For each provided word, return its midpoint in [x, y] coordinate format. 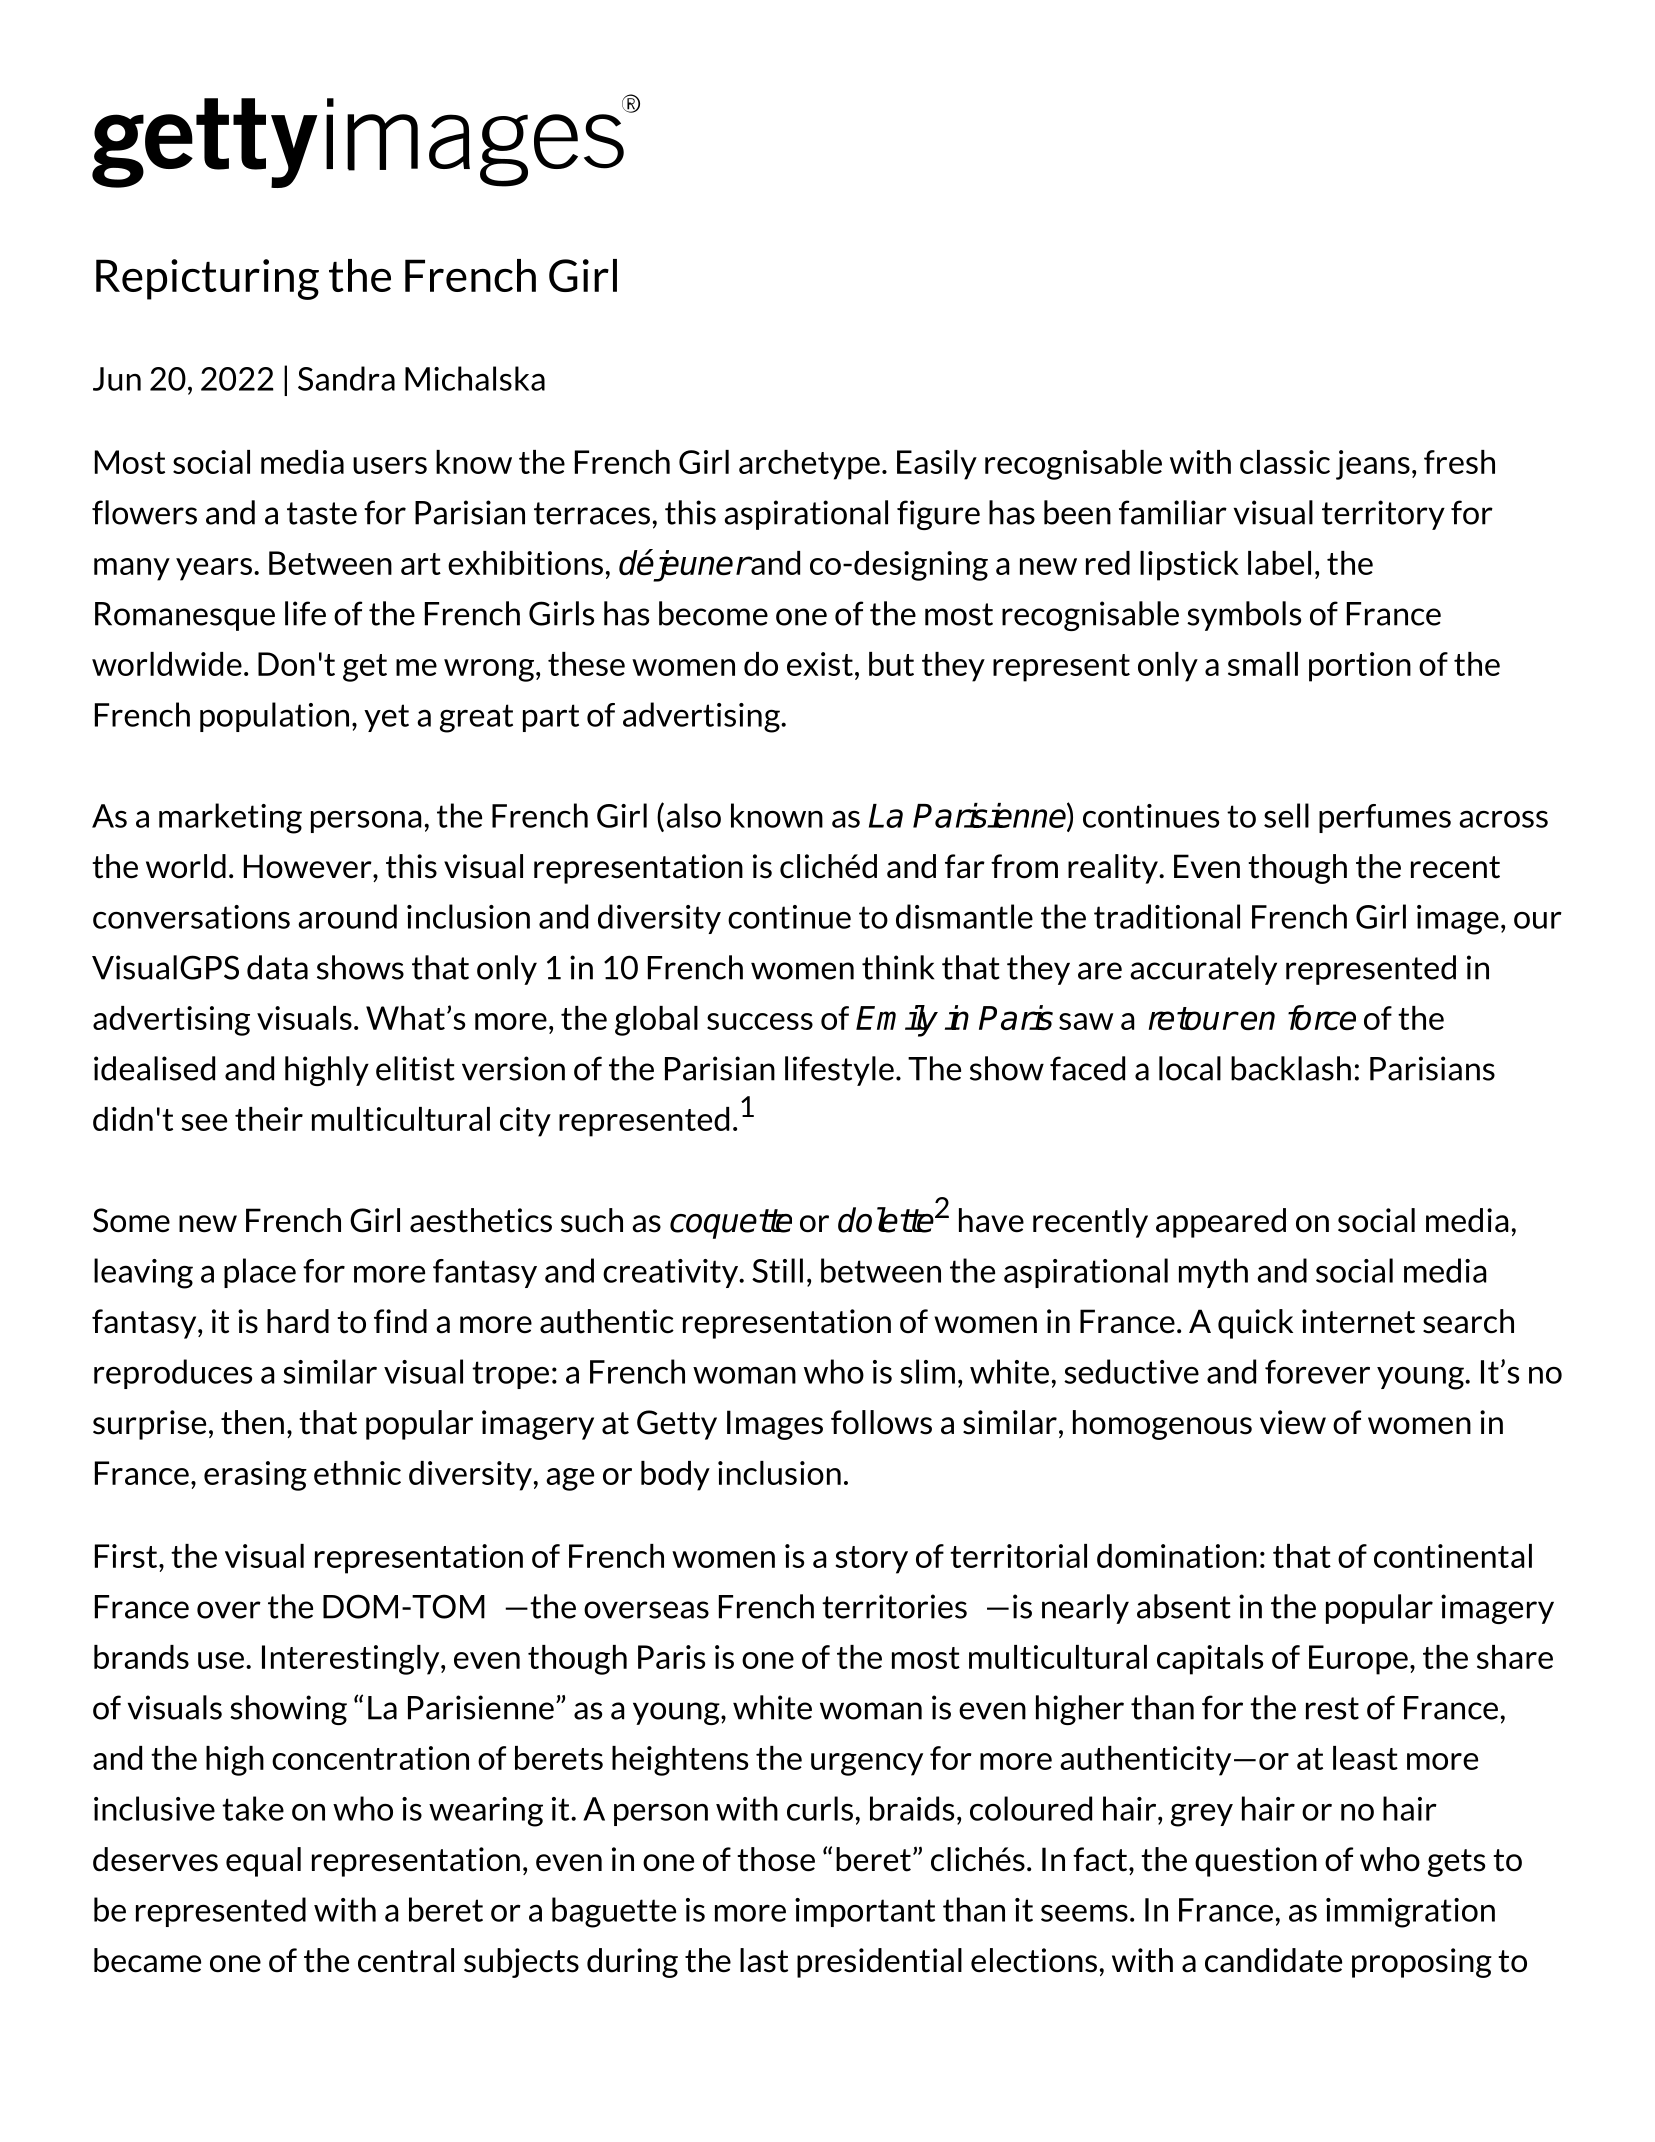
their [269, 1119]
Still [777, 1270]
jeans [1373, 465]
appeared [1221, 1223]
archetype [809, 465]
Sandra [346, 378]
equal [263, 1862]
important [865, 1912]
